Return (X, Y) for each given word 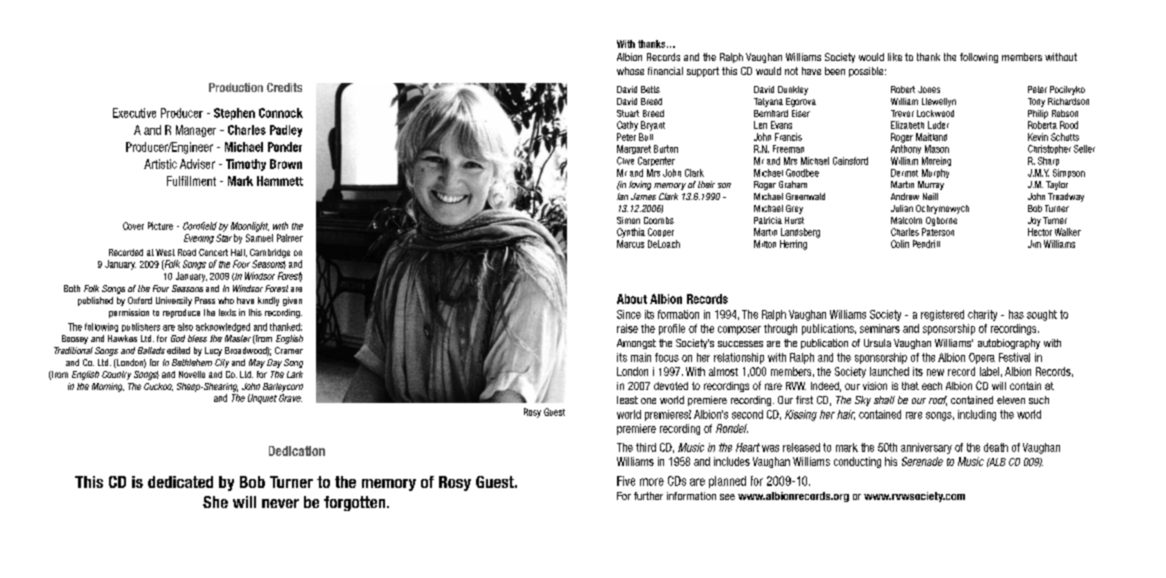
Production (236, 87)
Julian (902, 208)
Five (626, 481)
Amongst (636, 344)
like (895, 57)
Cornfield (200, 226)
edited (178, 350)
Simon (628, 220)
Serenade (922, 461)
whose (630, 71)
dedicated (180, 482)
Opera (982, 358)
